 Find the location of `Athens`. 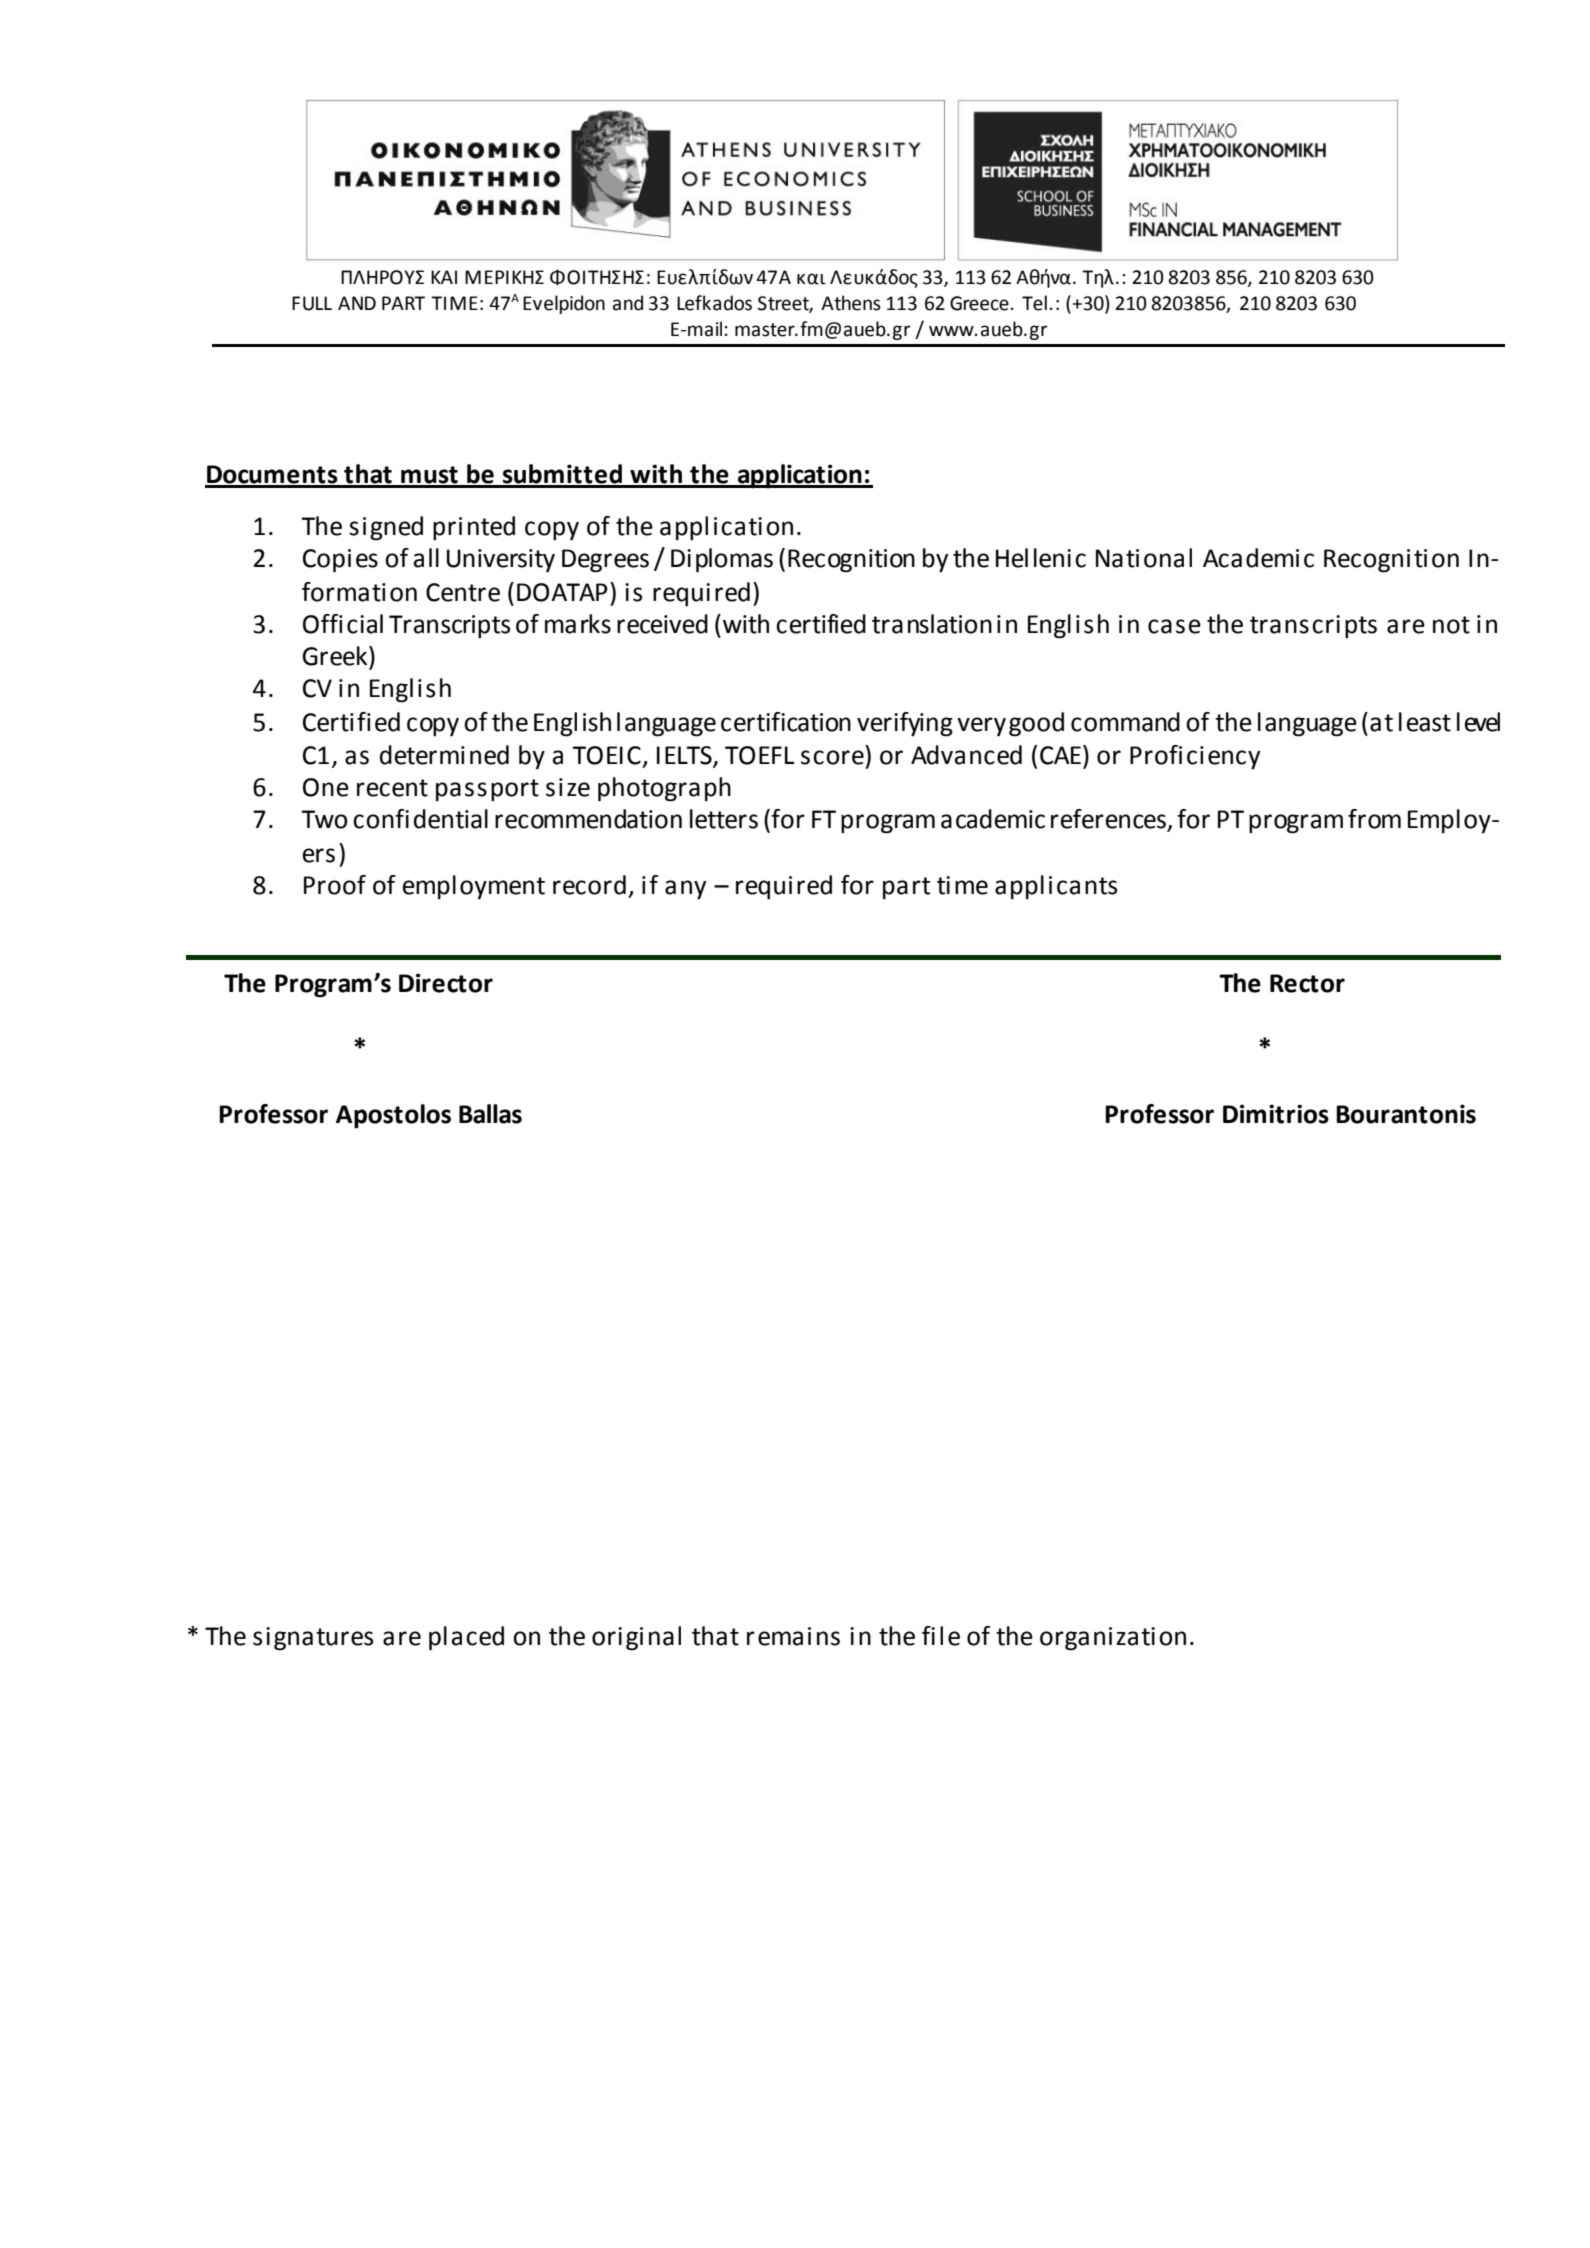

Athens is located at coordinates (851, 303).
